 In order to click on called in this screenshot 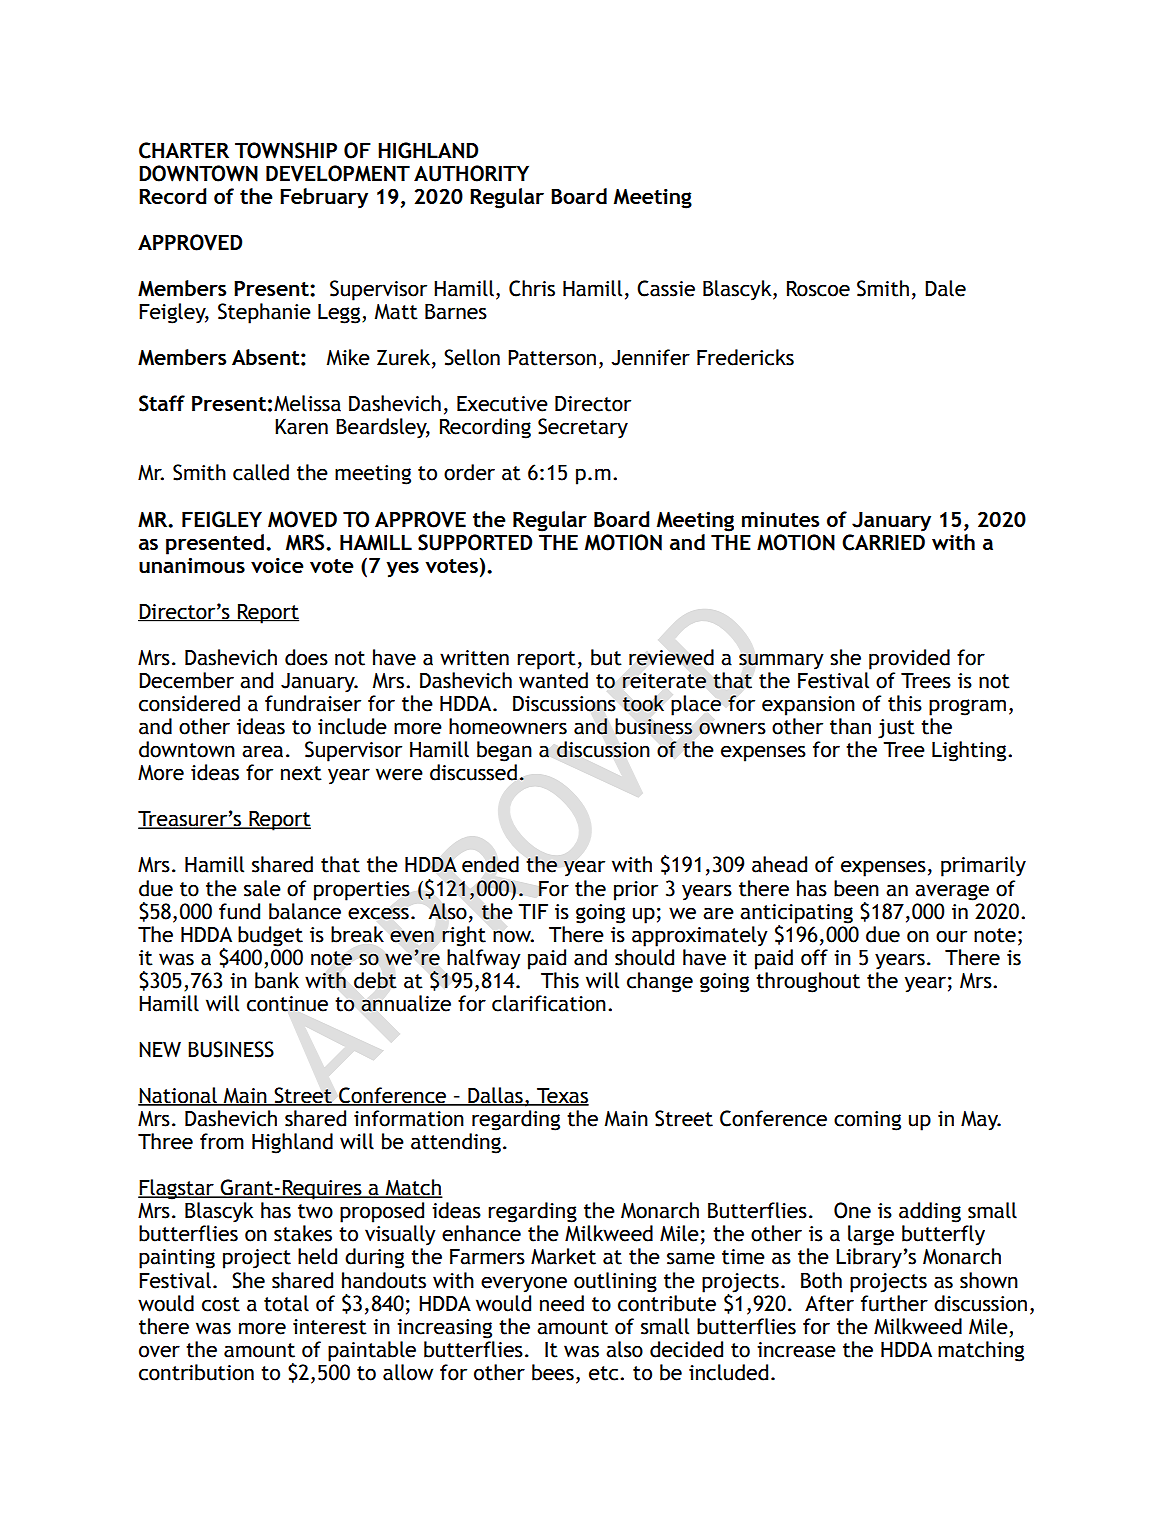, I will do `click(261, 472)`.
